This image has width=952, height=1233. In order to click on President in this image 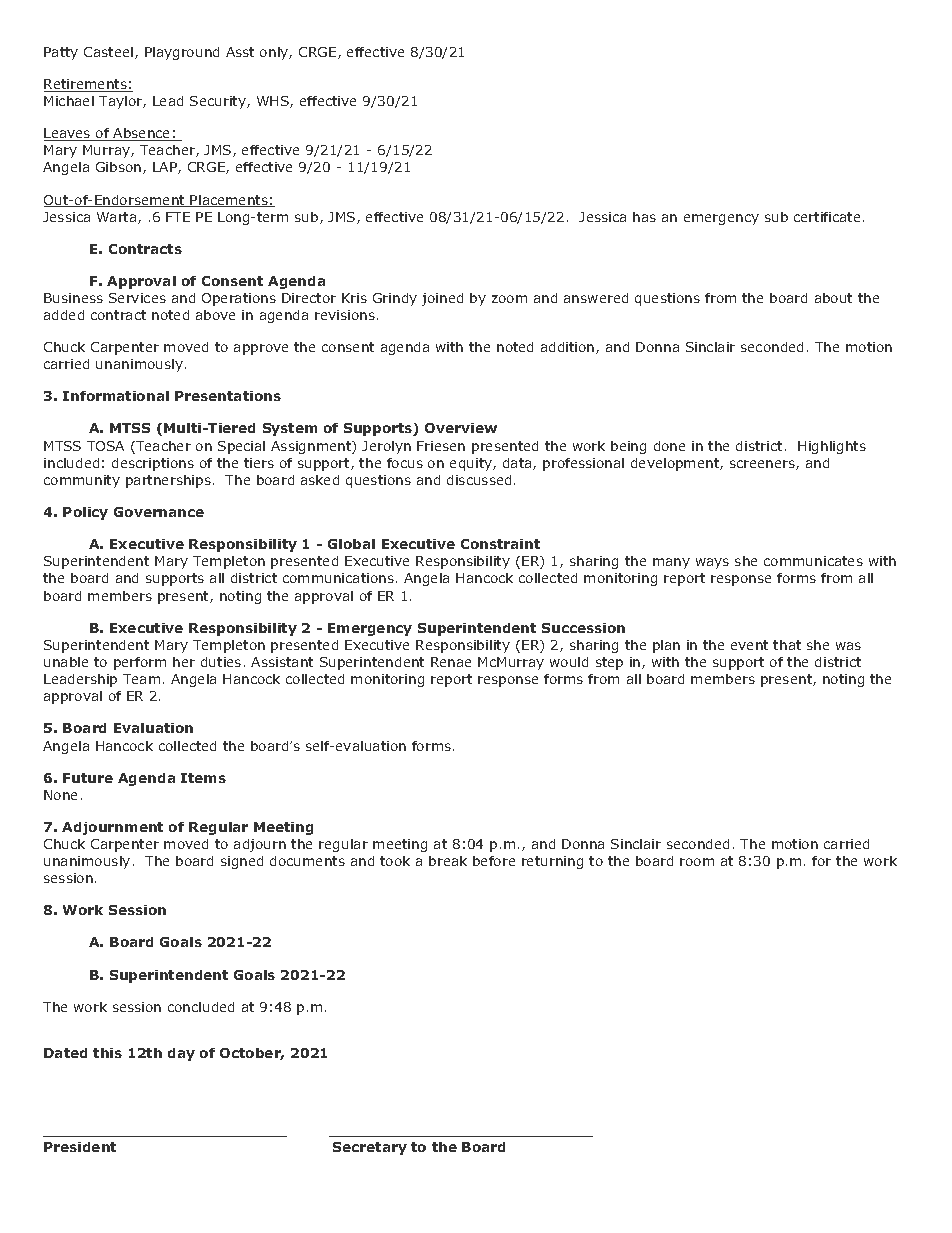, I will do `click(80, 1147)`.
